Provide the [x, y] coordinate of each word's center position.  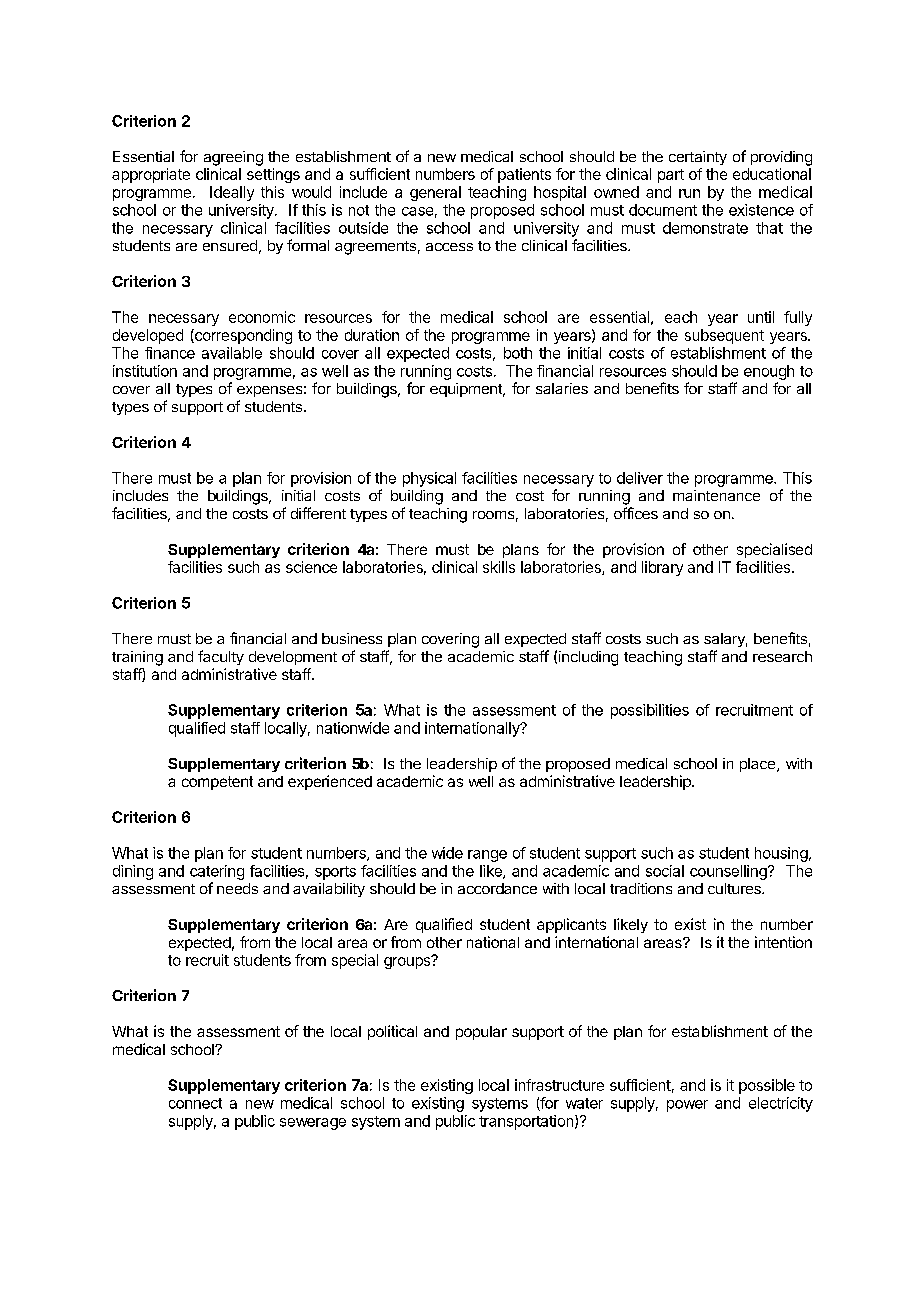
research [782, 656]
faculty [221, 657]
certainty [698, 158]
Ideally [232, 193]
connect [195, 1103]
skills [499, 567]
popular [481, 1033]
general [435, 193]
